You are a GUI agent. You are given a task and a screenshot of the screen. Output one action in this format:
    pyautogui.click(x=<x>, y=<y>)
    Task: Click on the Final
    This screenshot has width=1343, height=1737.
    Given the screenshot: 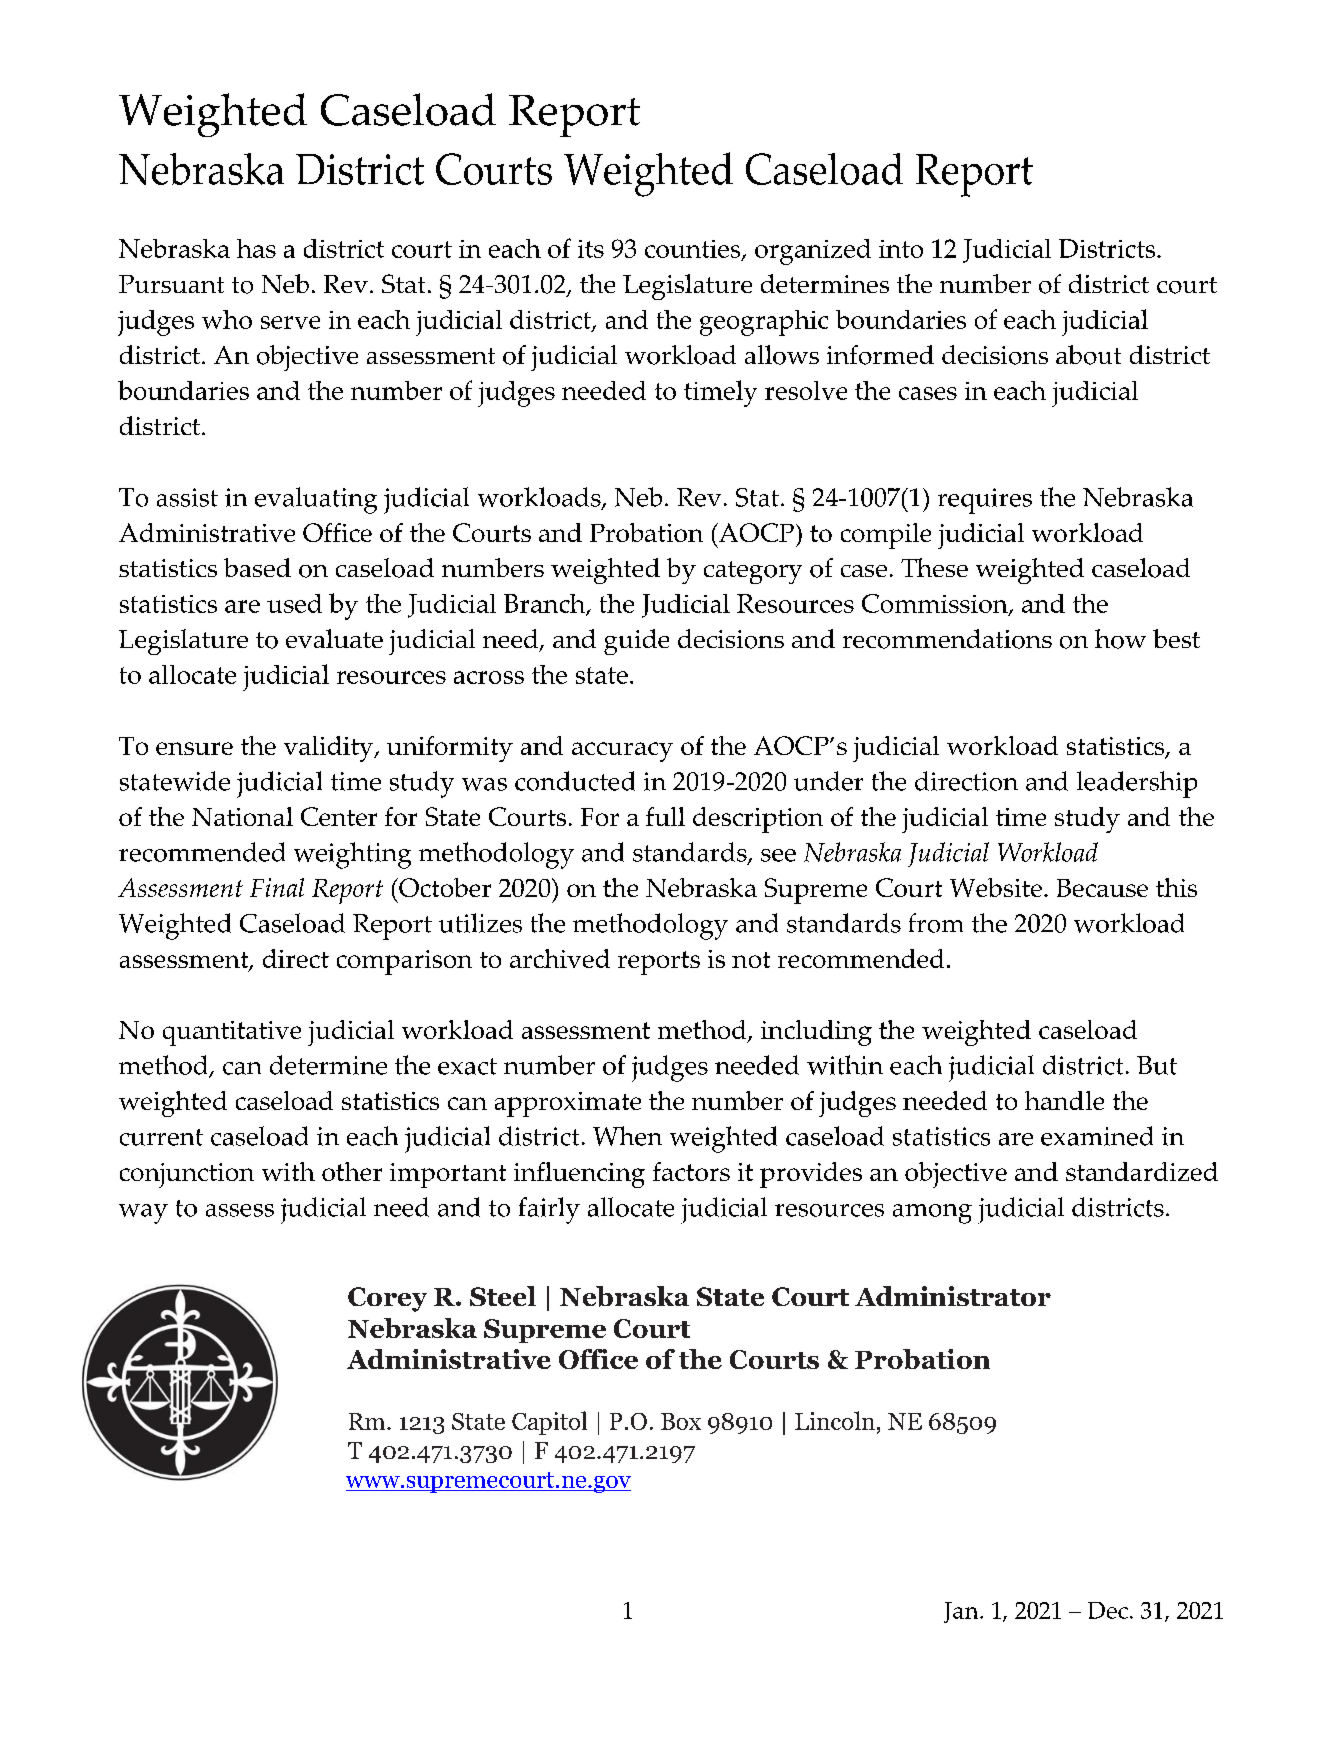 What is the action you would take?
    pyautogui.click(x=277, y=887)
